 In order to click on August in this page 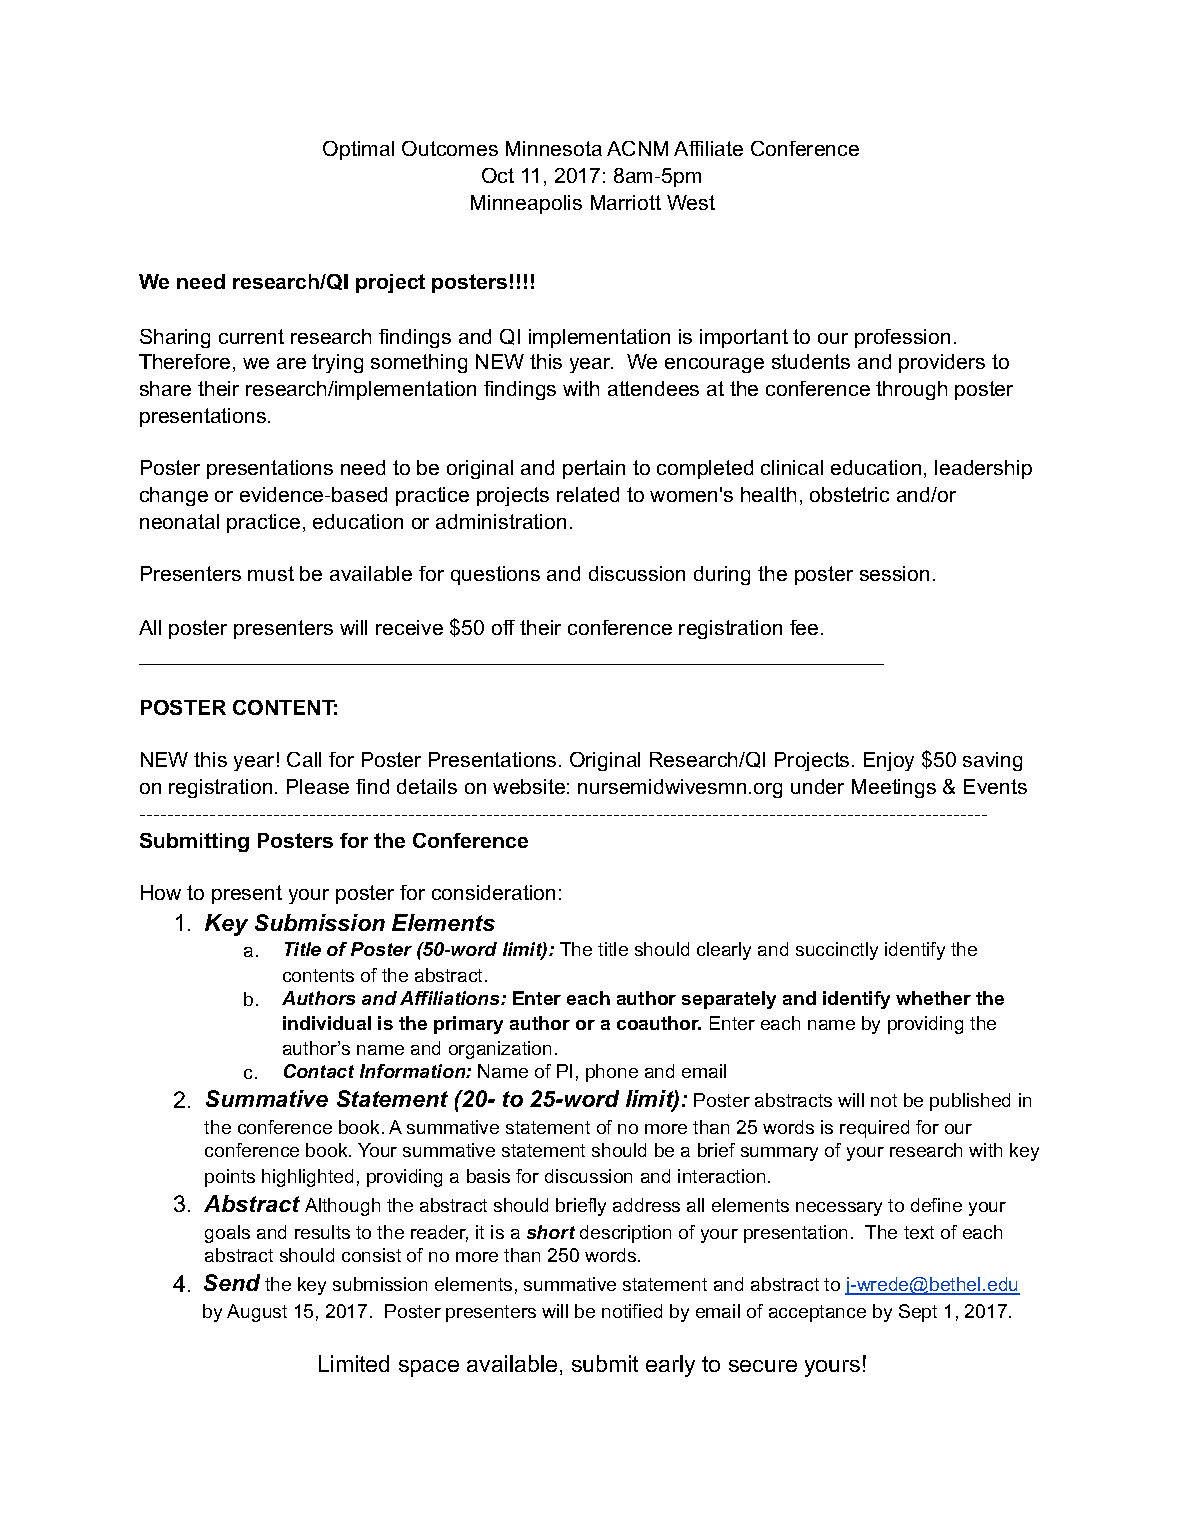, I will do `click(257, 1313)`.
